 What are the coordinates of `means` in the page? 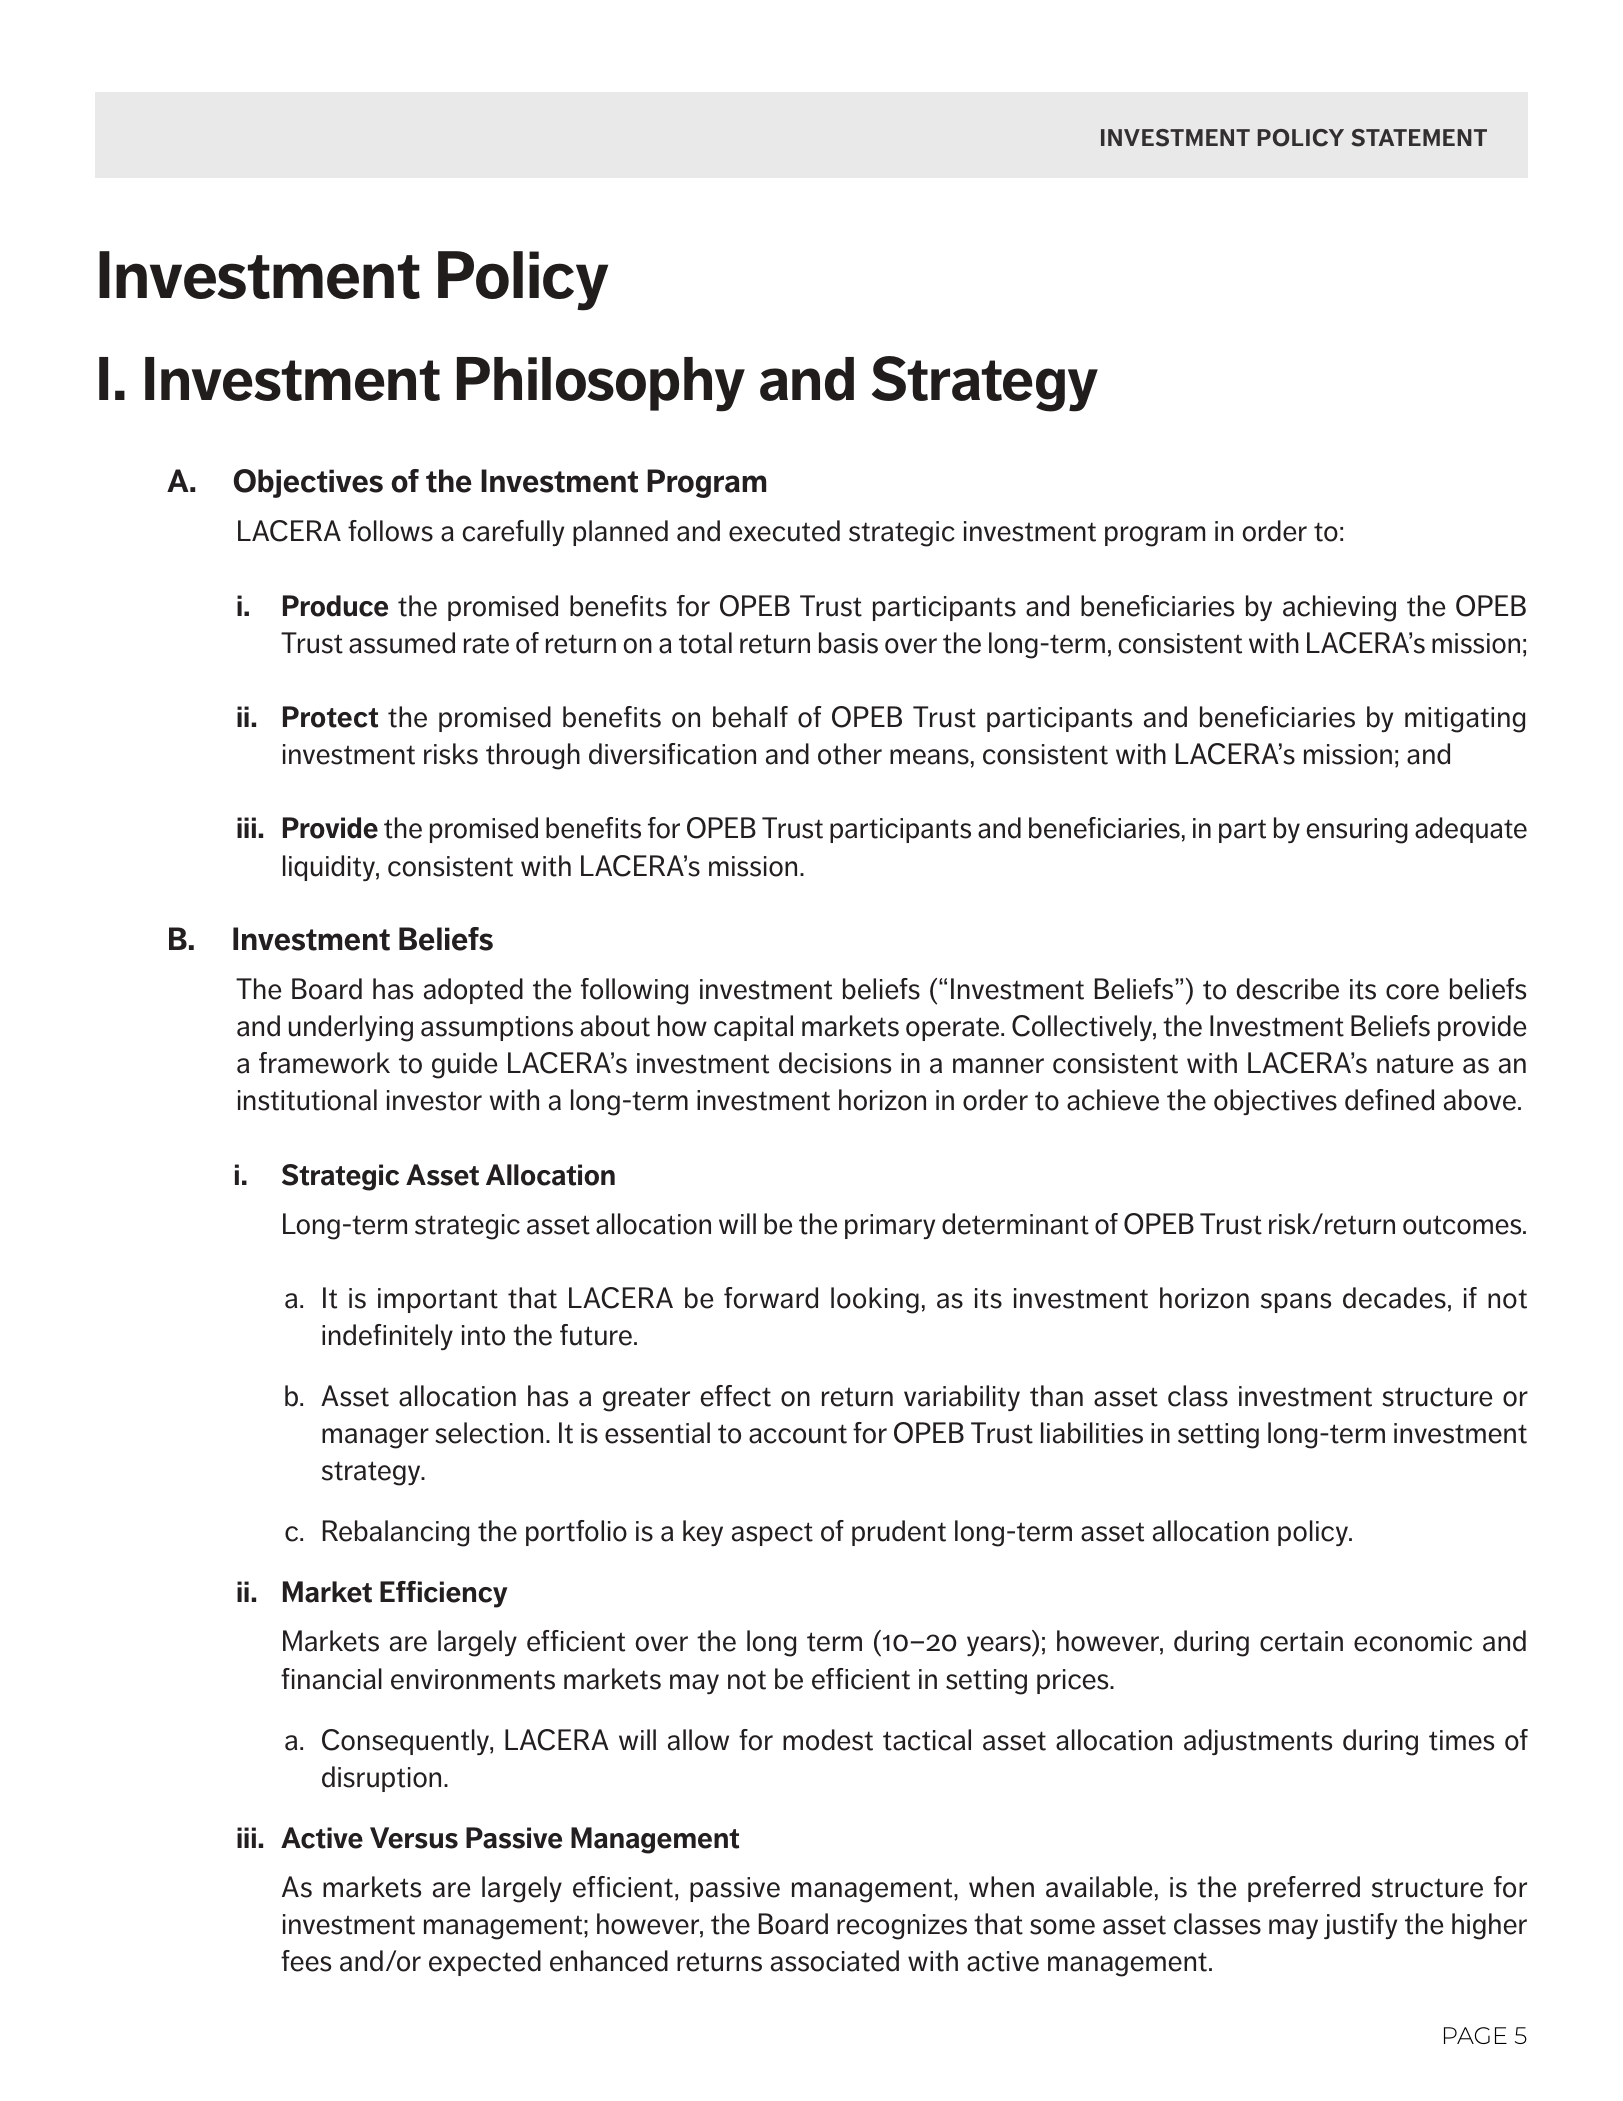 It's located at (929, 757).
